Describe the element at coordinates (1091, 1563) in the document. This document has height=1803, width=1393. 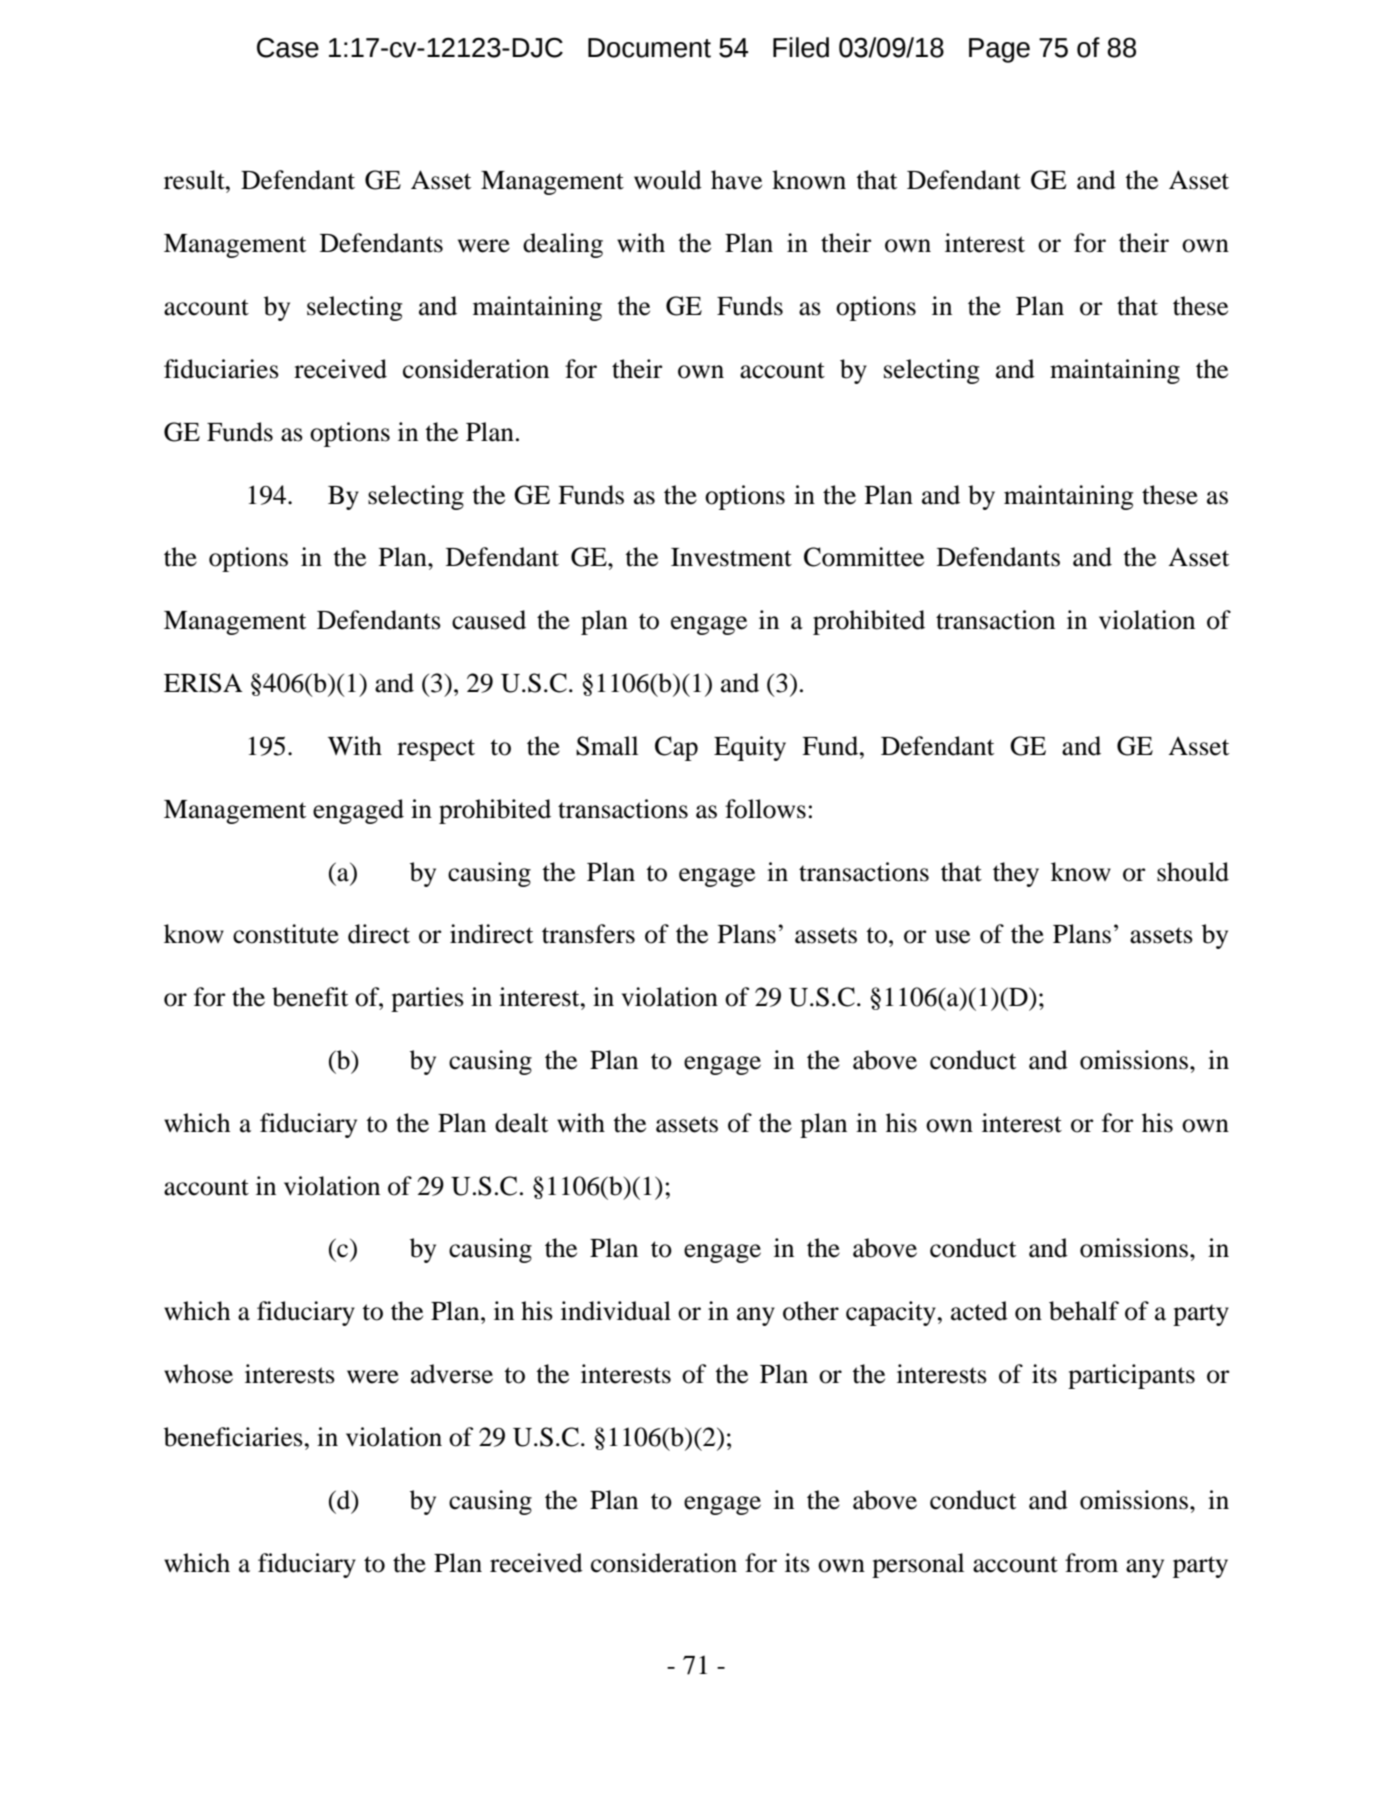
I see `from` at that location.
